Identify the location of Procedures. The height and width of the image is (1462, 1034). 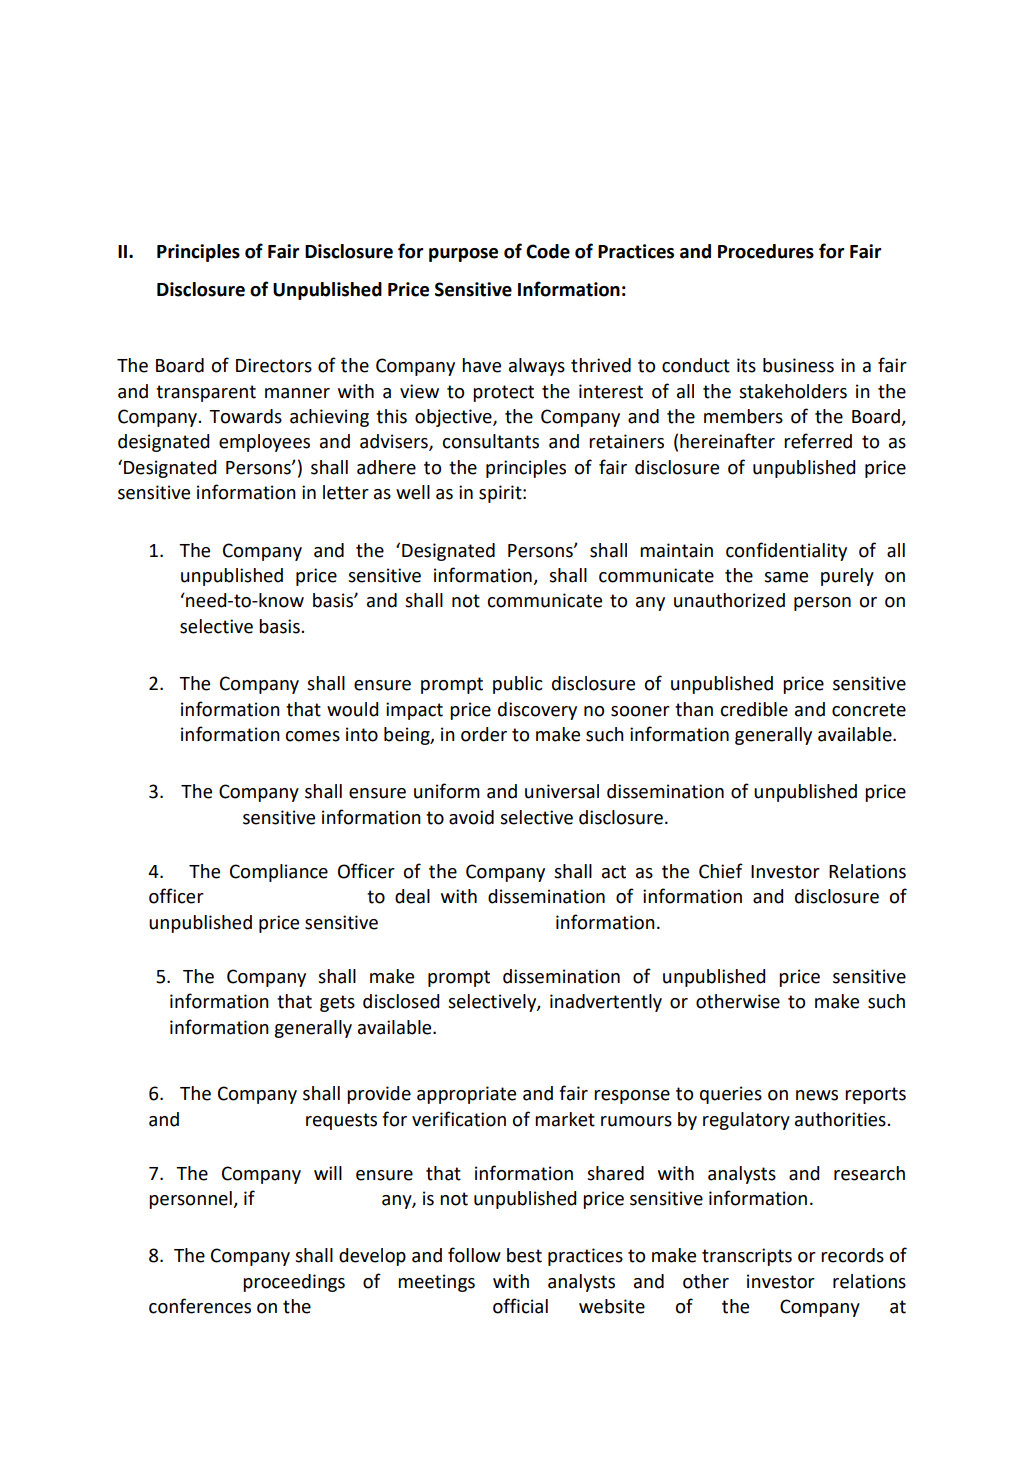
(766, 251).
